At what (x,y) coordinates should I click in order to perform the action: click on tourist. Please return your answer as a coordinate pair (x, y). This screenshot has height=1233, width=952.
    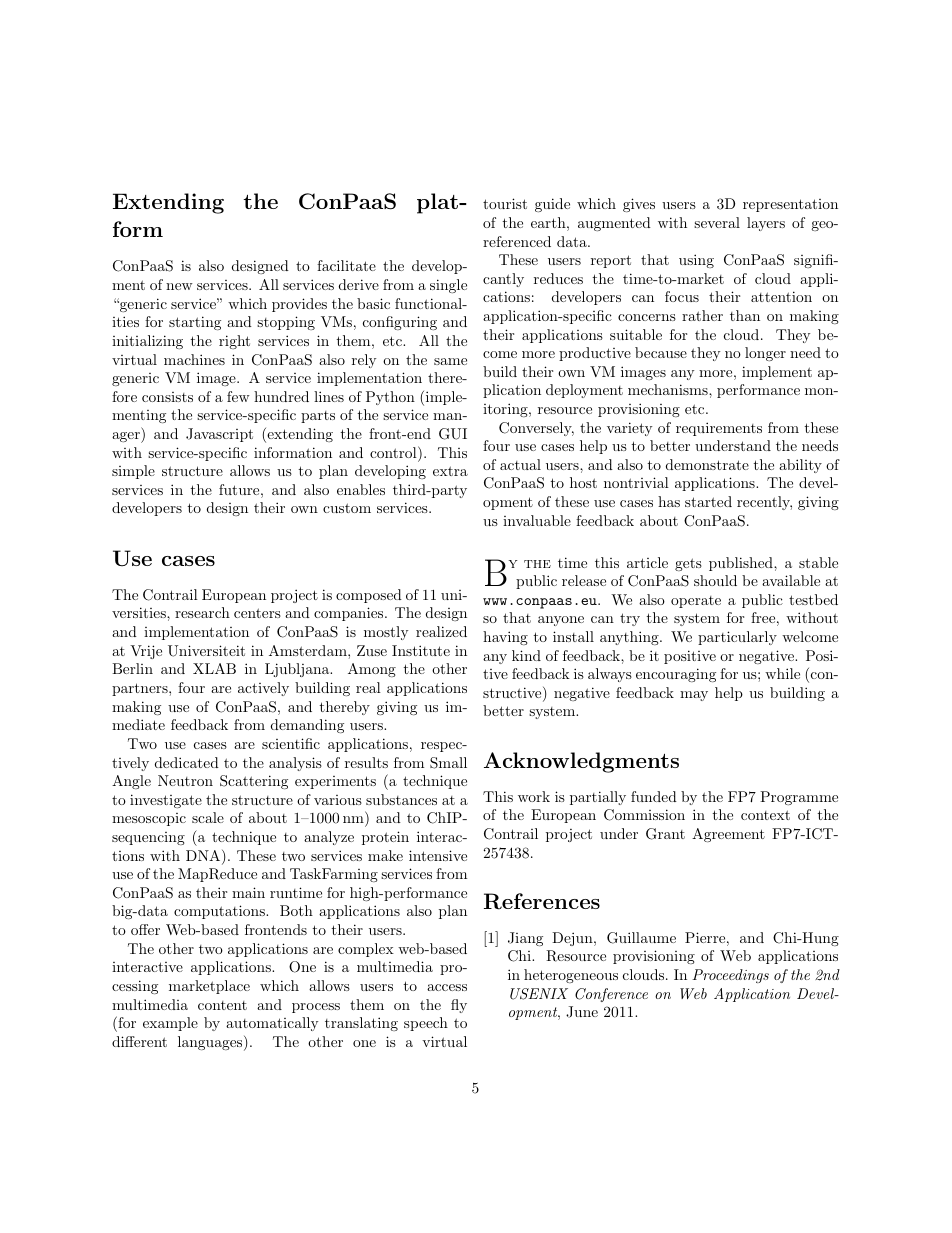
    Looking at the image, I should click on (505, 203).
